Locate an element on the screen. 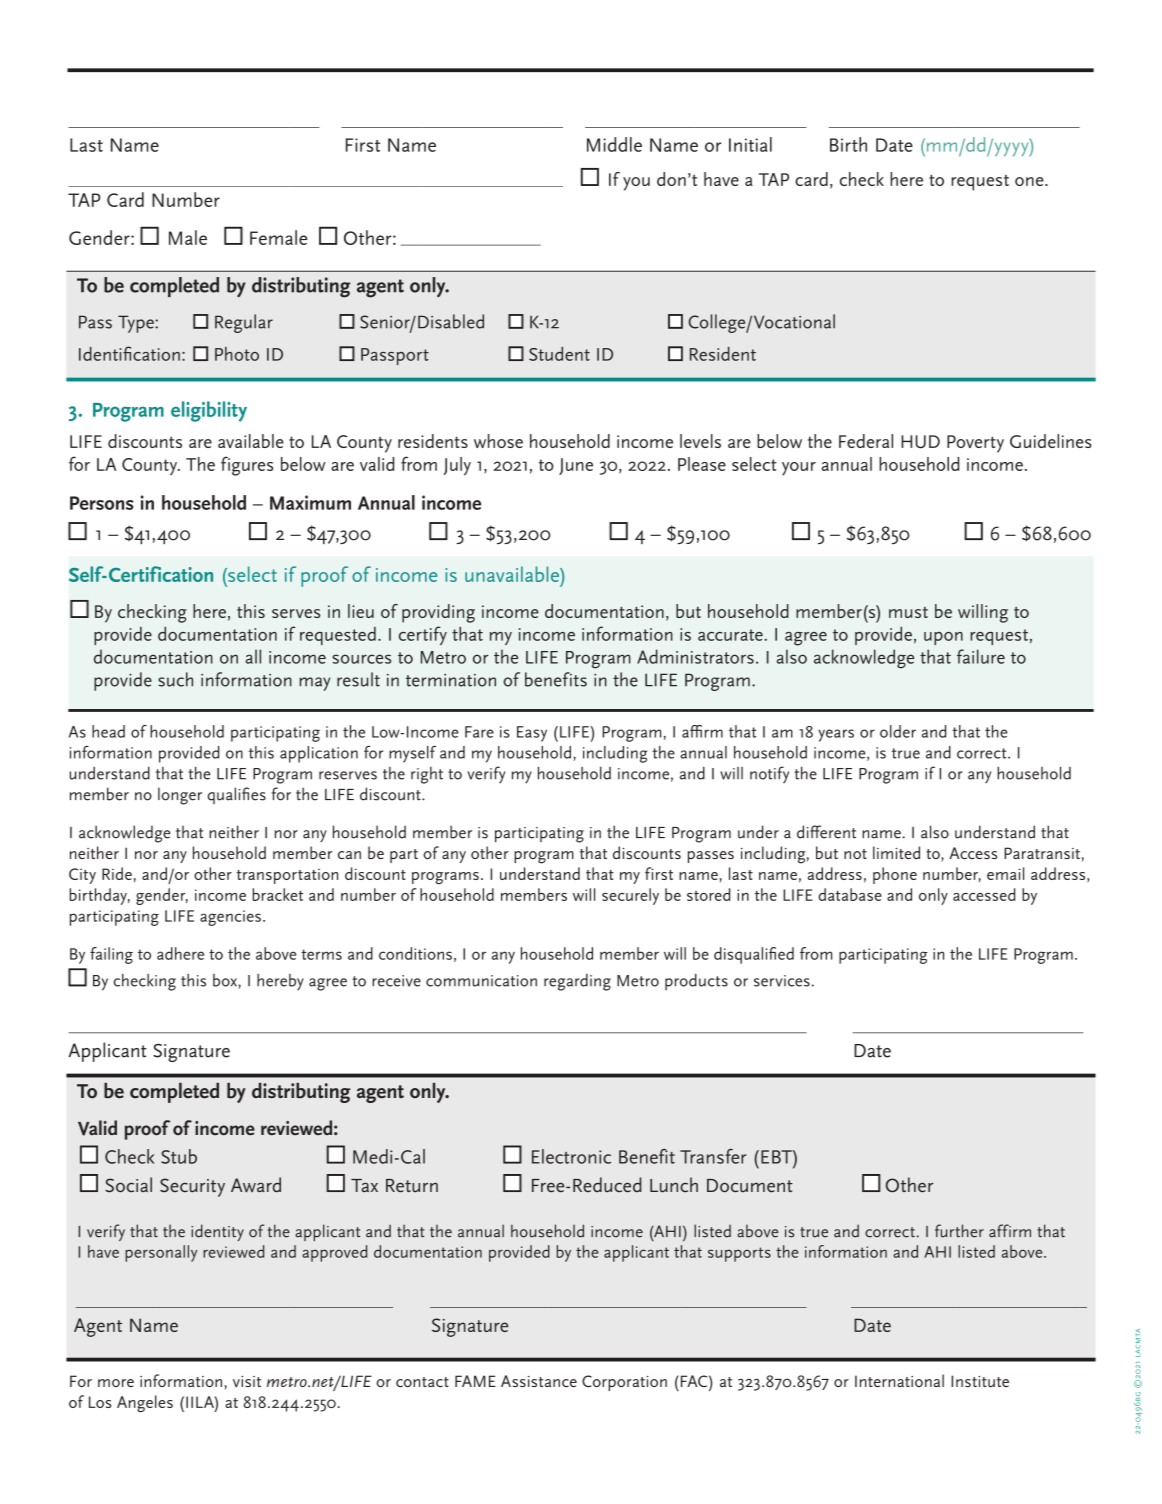 The width and height of the screenshot is (1162, 1504). longer is located at coordinates (180, 796).
